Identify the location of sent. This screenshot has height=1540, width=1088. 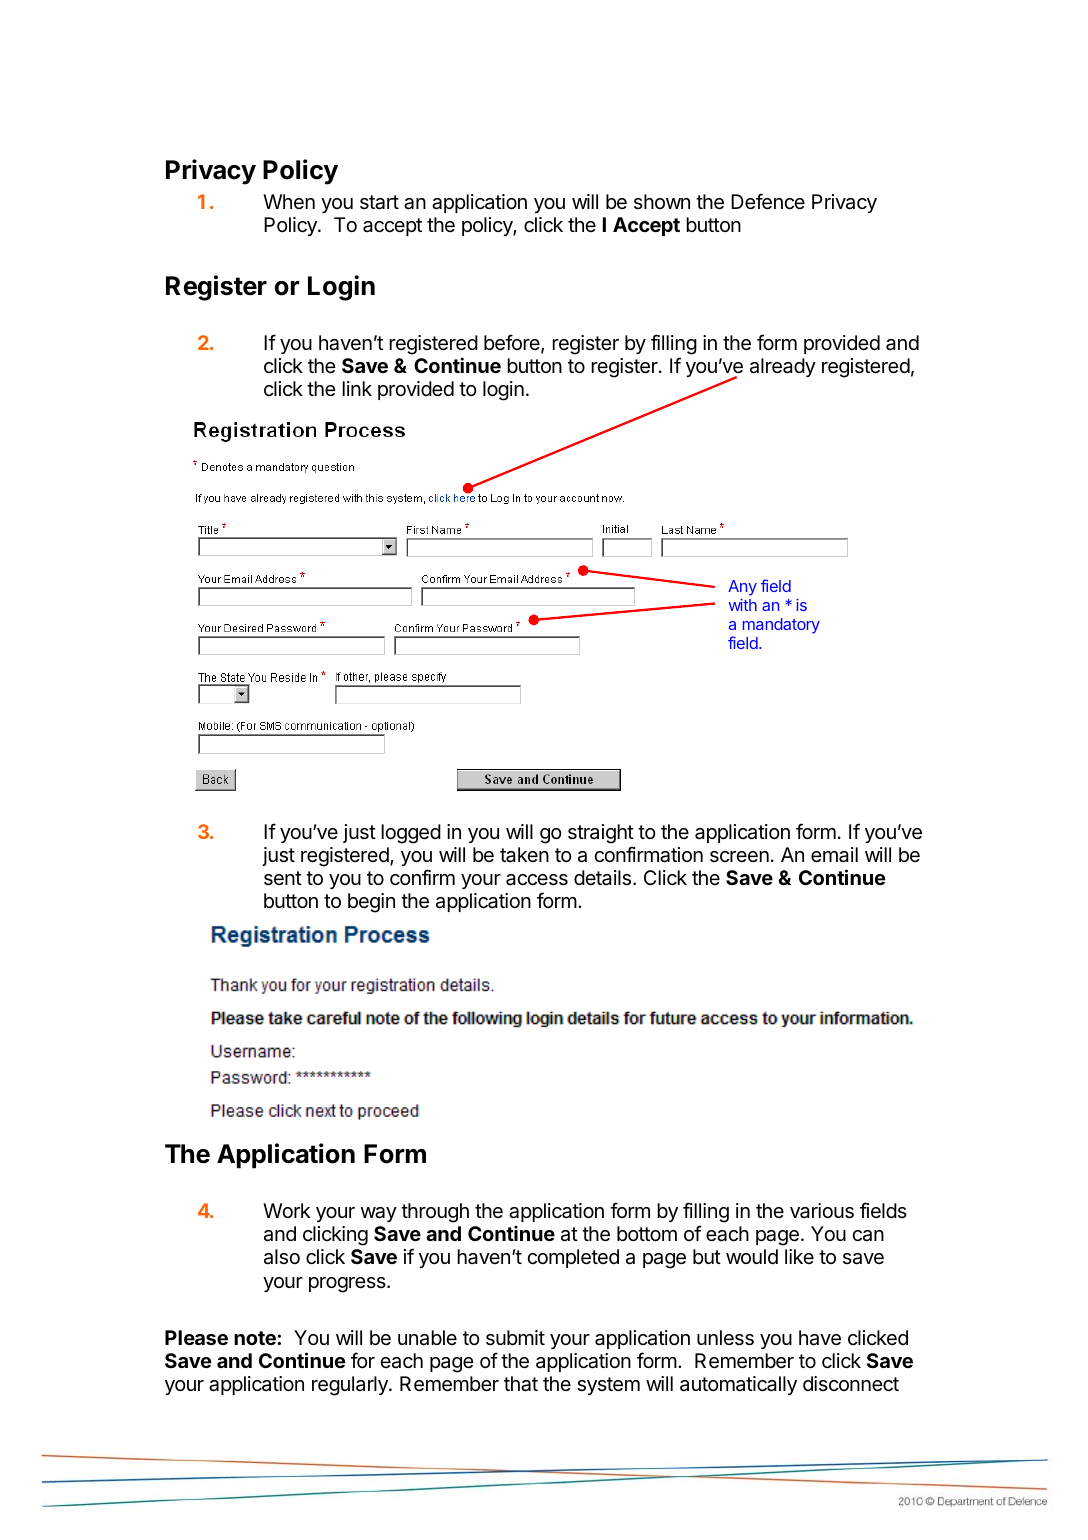
(283, 878).
